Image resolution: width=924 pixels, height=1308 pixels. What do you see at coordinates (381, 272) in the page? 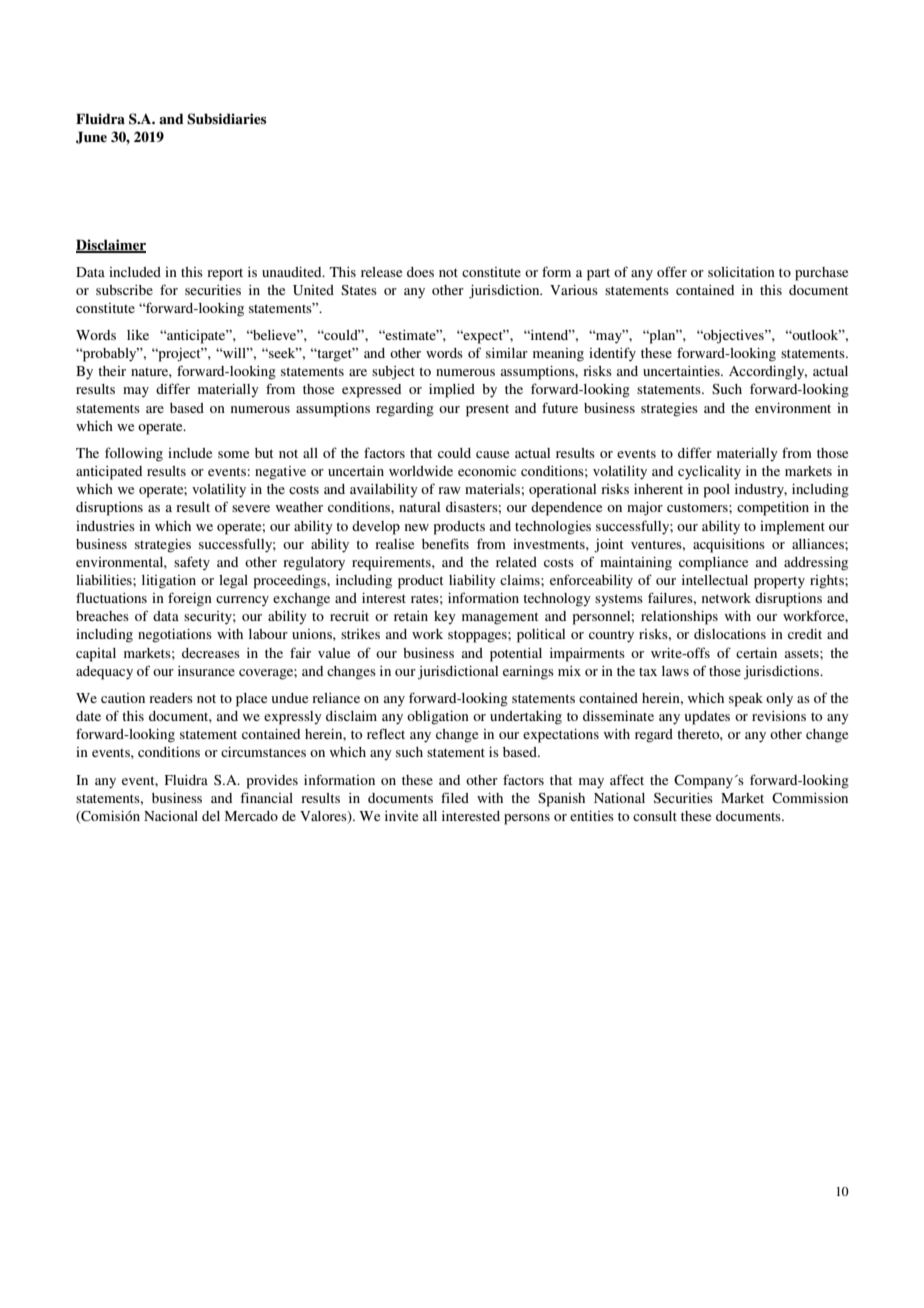
I see `release` at bounding box center [381, 272].
